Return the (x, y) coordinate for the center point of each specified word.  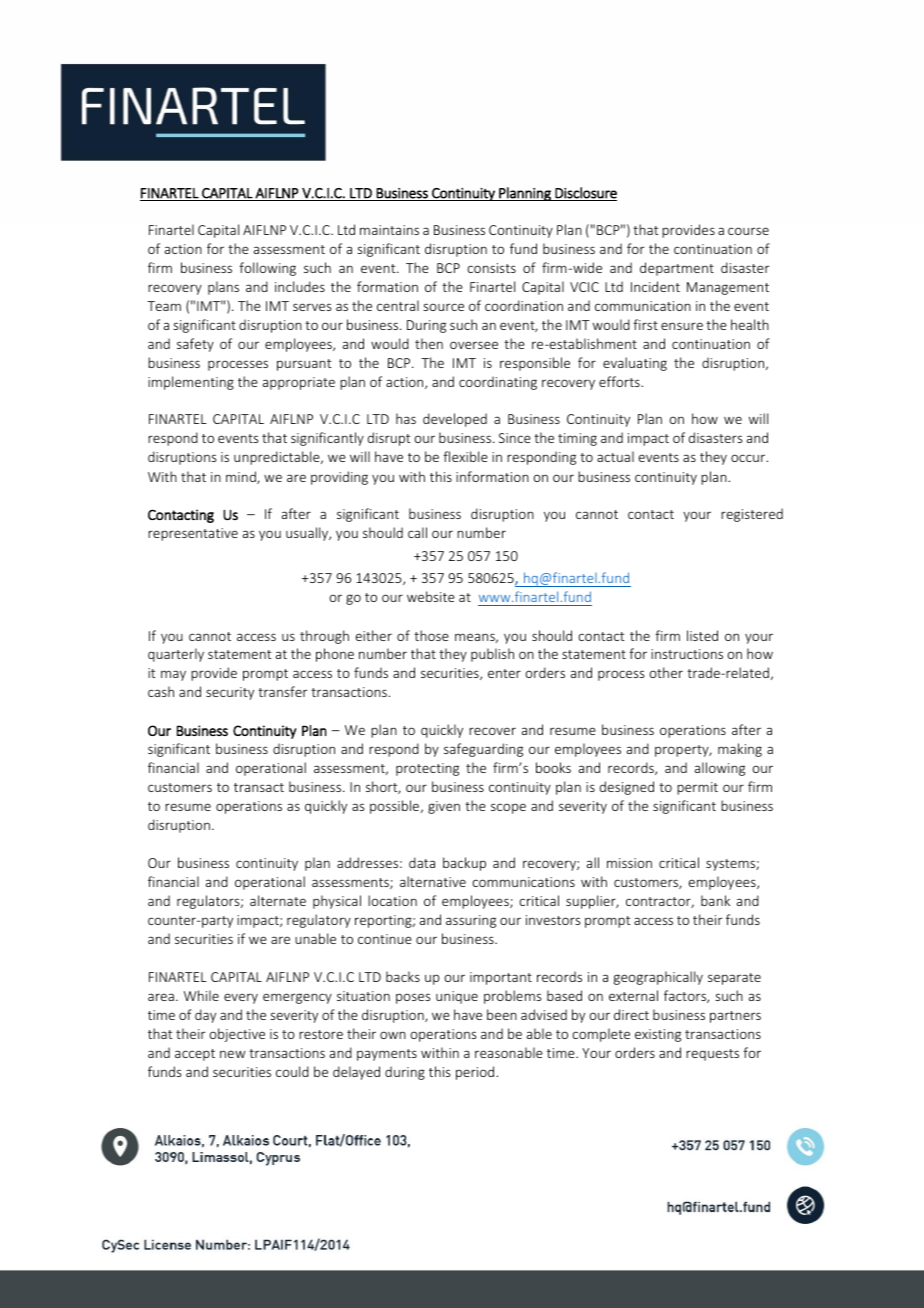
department (677, 269)
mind (242, 477)
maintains (389, 230)
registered (752, 515)
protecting (427, 769)
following (267, 269)
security (230, 693)
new (233, 1054)
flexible (465, 456)
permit (697, 788)
